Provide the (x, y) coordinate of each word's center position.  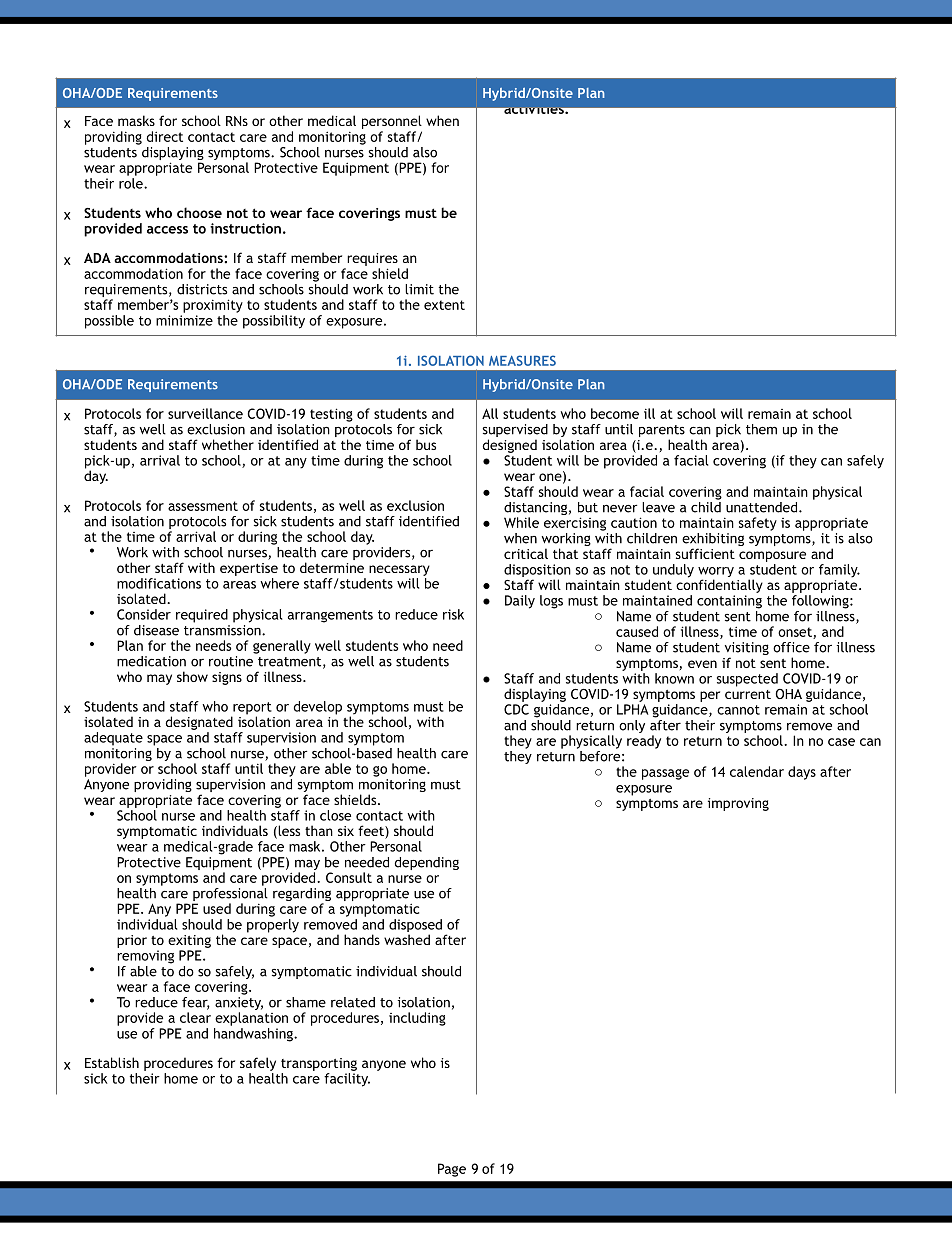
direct (164, 136)
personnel (392, 122)
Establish (112, 1062)
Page (452, 1170)
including (417, 1019)
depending (427, 863)
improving (738, 804)
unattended (763, 507)
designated (199, 723)
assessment (203, 506)
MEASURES (522, 360)
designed (509, 446)
